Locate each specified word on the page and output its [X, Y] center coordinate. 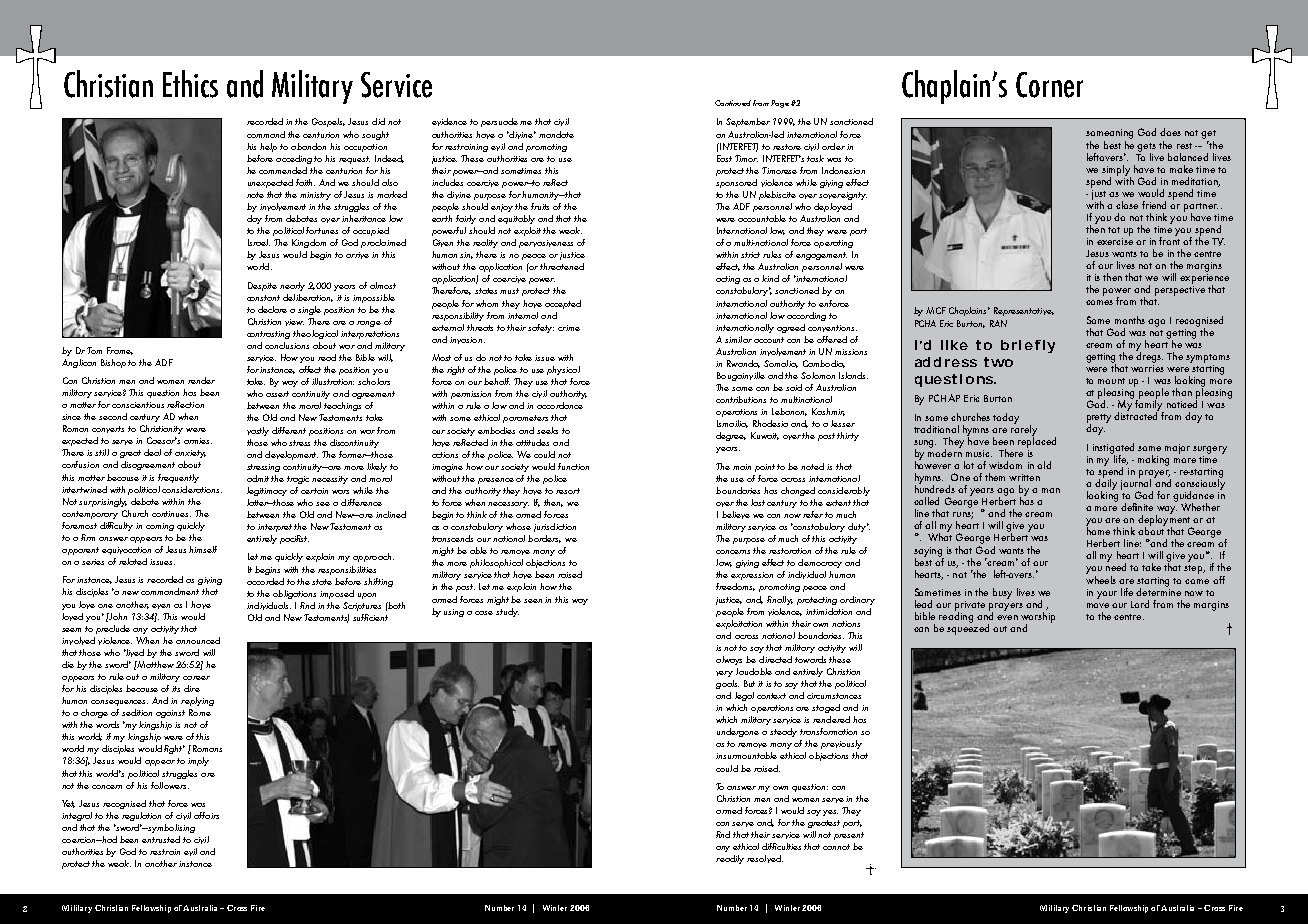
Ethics [190, 84]
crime [569, 328]
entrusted [161, 839]
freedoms [735, 587]
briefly [1028, 346]
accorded [265, 581]
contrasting [268, 335]
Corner [1049, 85]
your [1107, 595]
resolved [765, 859]
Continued [733, 103]
